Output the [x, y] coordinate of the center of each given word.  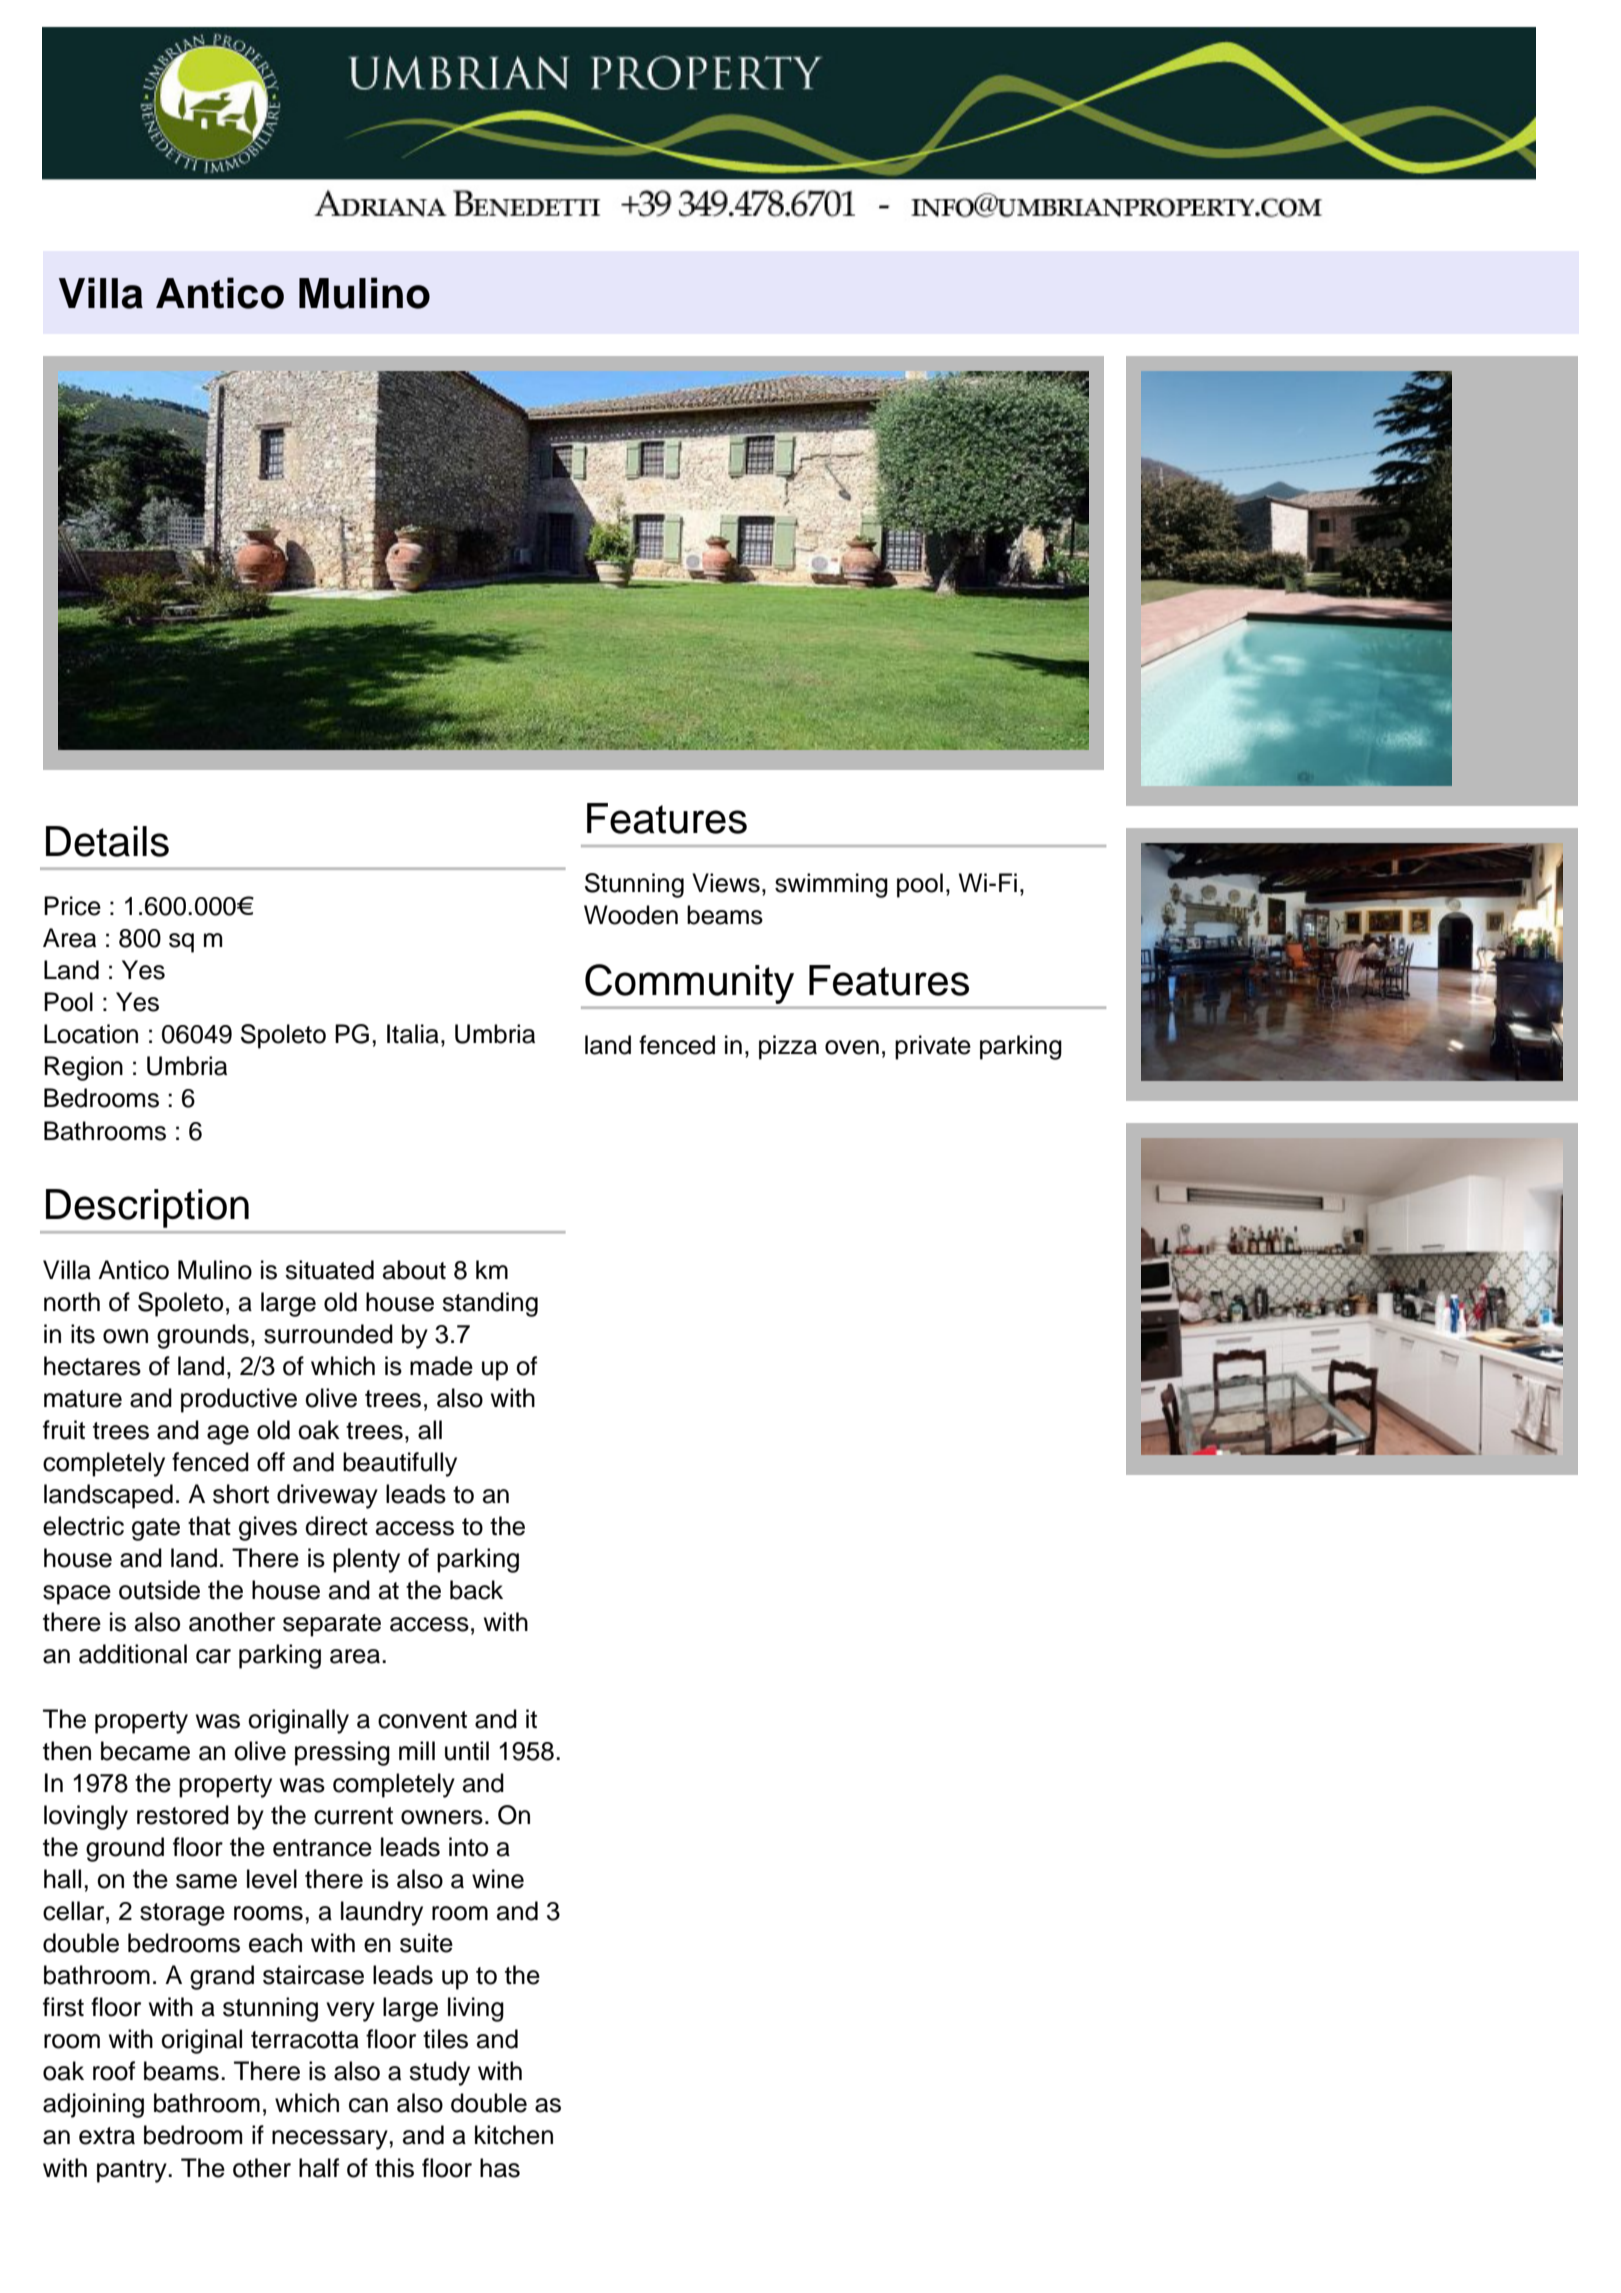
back [476, 1590]
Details [107, 841]
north [72, 1302]
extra [107, 2136]
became [145, 1751]
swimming [831, 885]
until [467, 1751]
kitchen [514, 2135]
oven [852, 1047]
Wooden [631, 915]
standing [490, 1304]
